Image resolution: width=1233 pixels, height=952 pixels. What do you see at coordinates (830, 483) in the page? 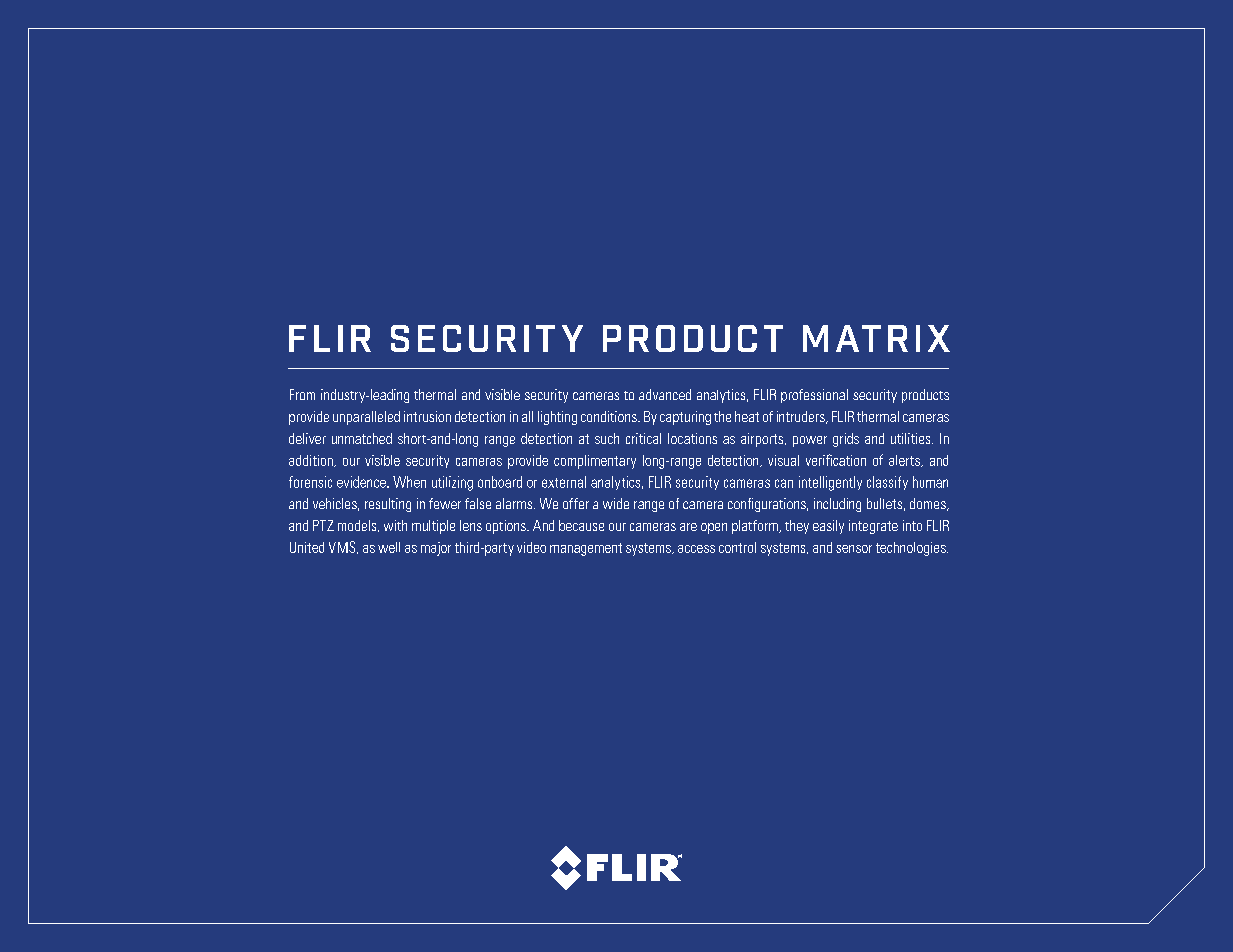
I see `intelligently` at bounding box center [830, 483].
